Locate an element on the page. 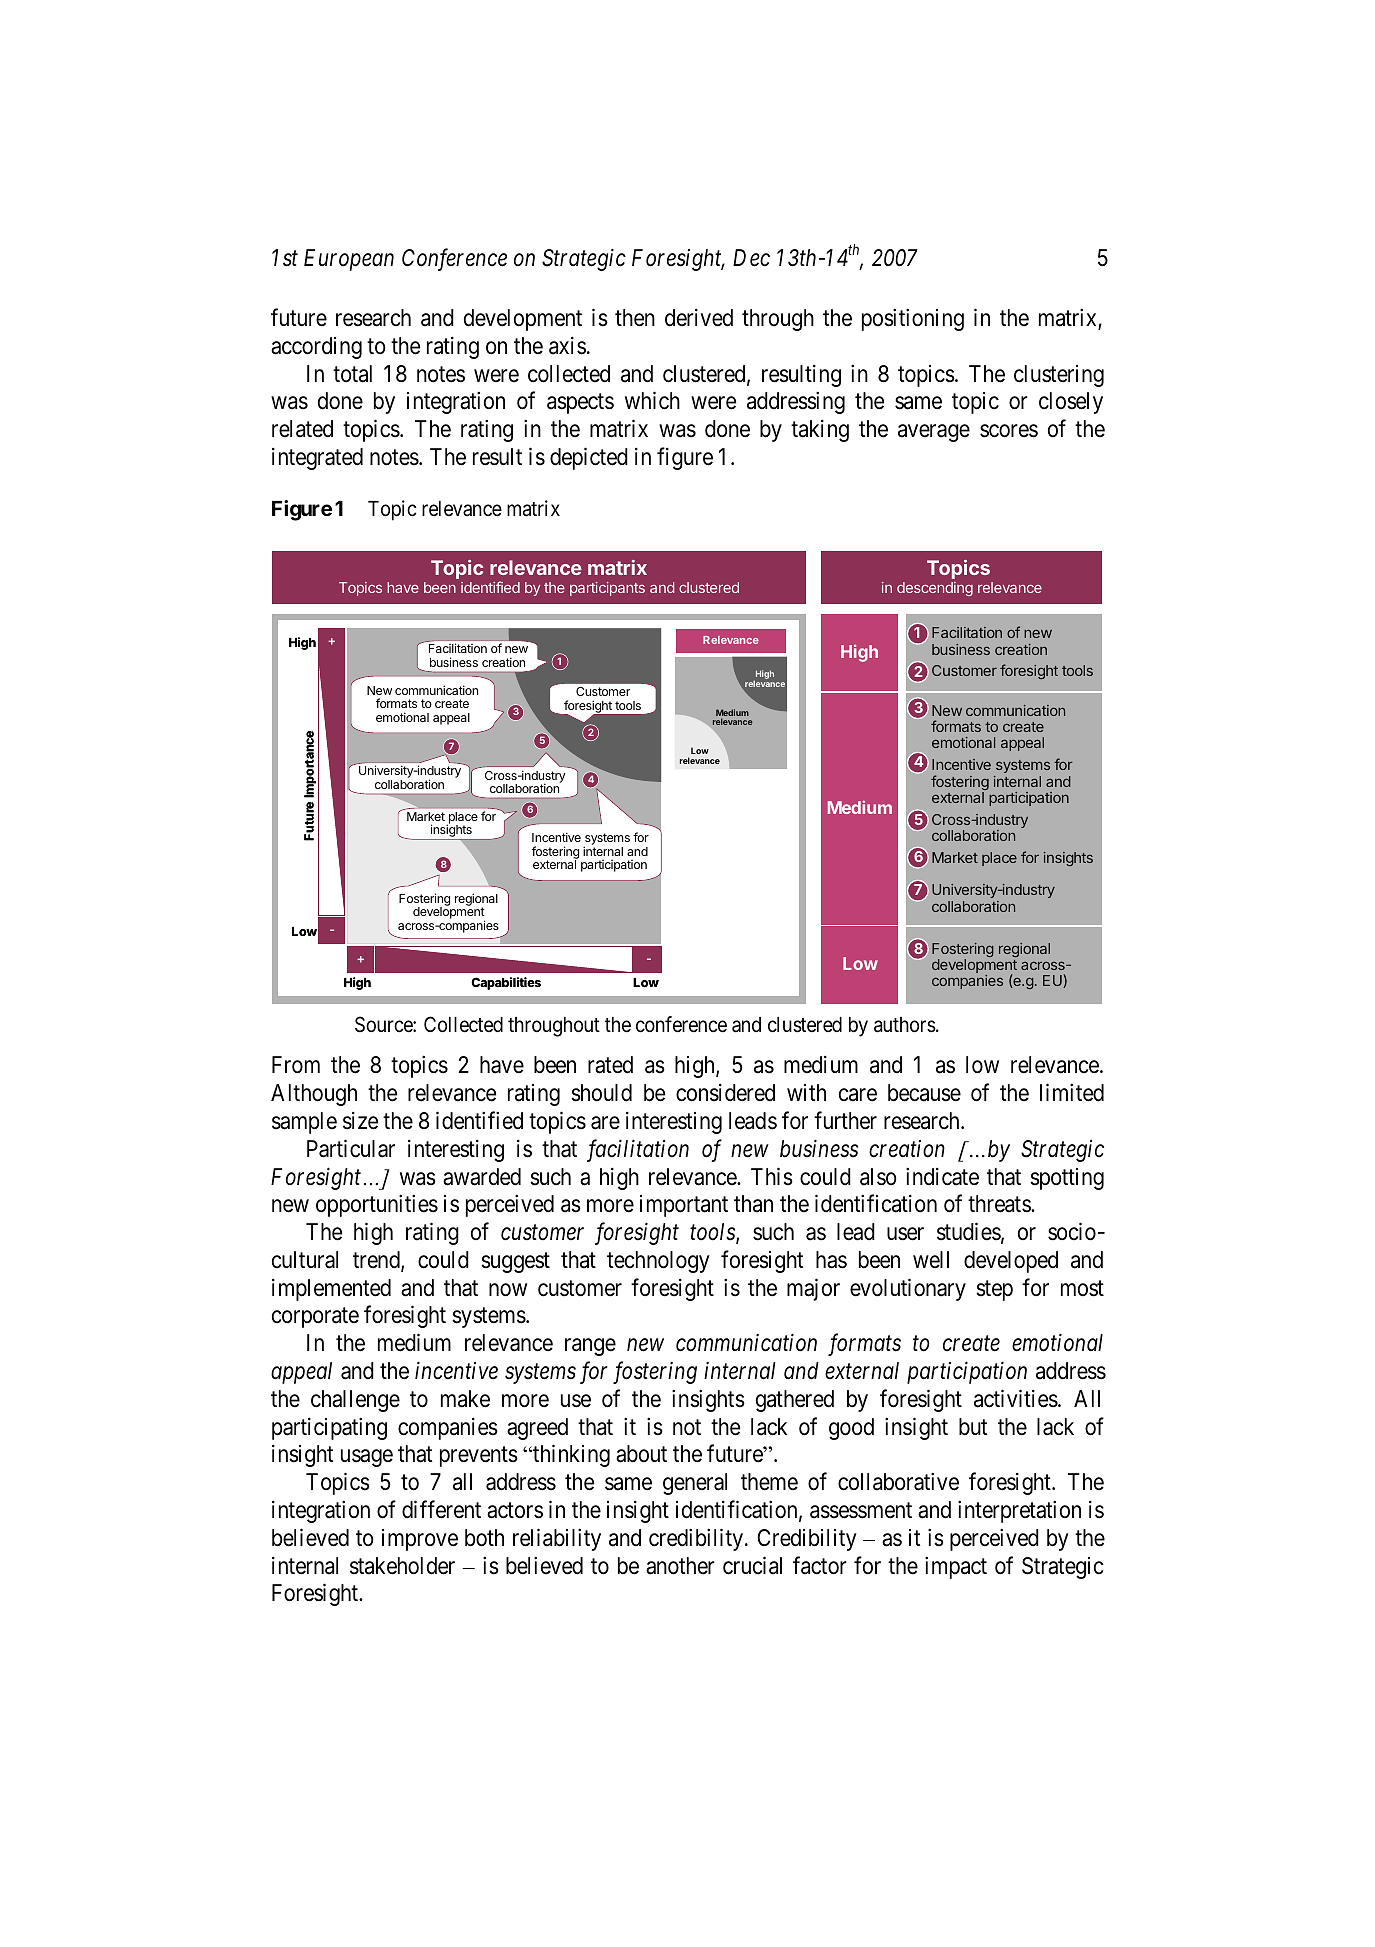  opportunities is located at coordinates (377, 1206).
